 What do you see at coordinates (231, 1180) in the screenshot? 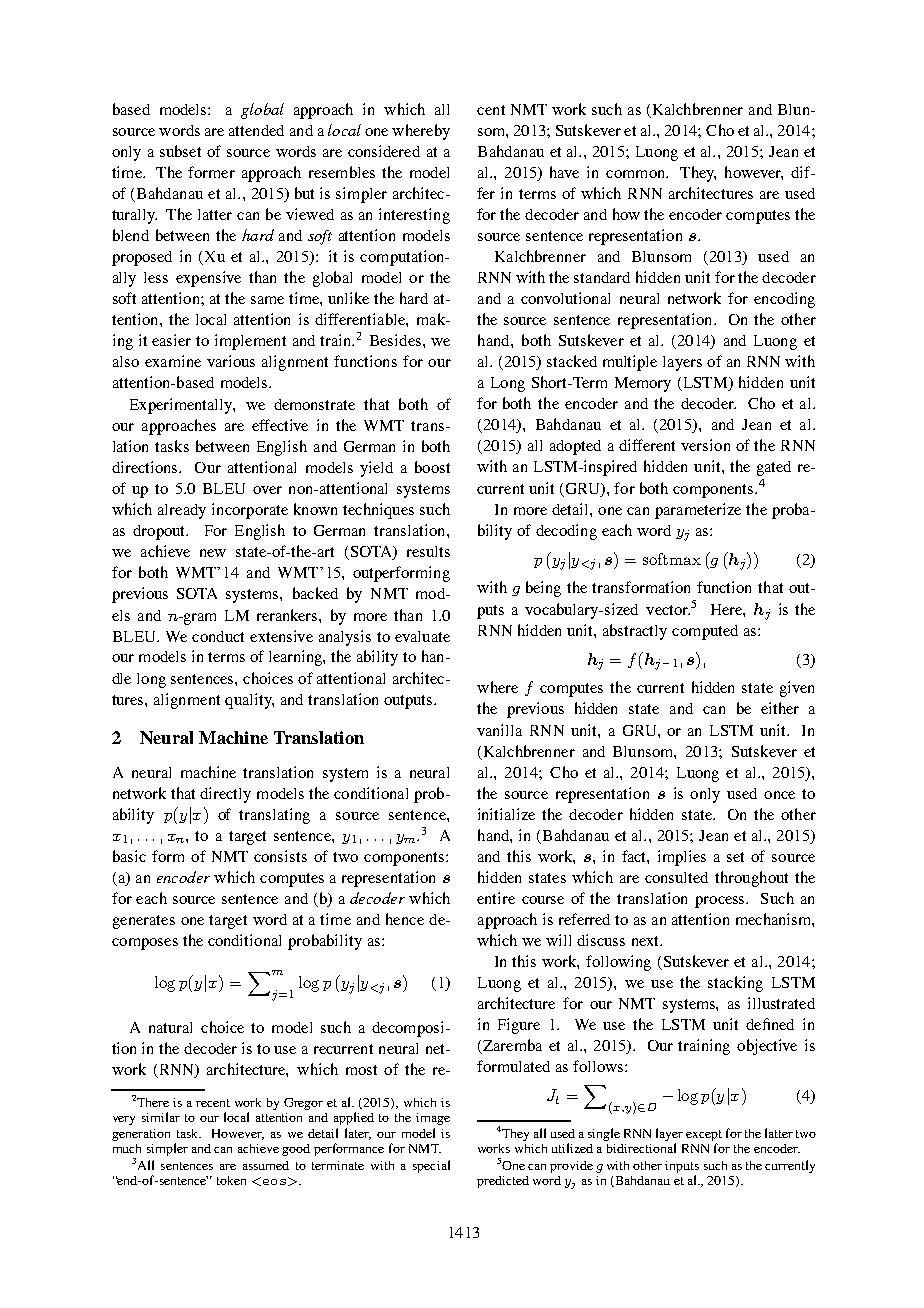
I see `token` at bounding box center [231, 1180].
